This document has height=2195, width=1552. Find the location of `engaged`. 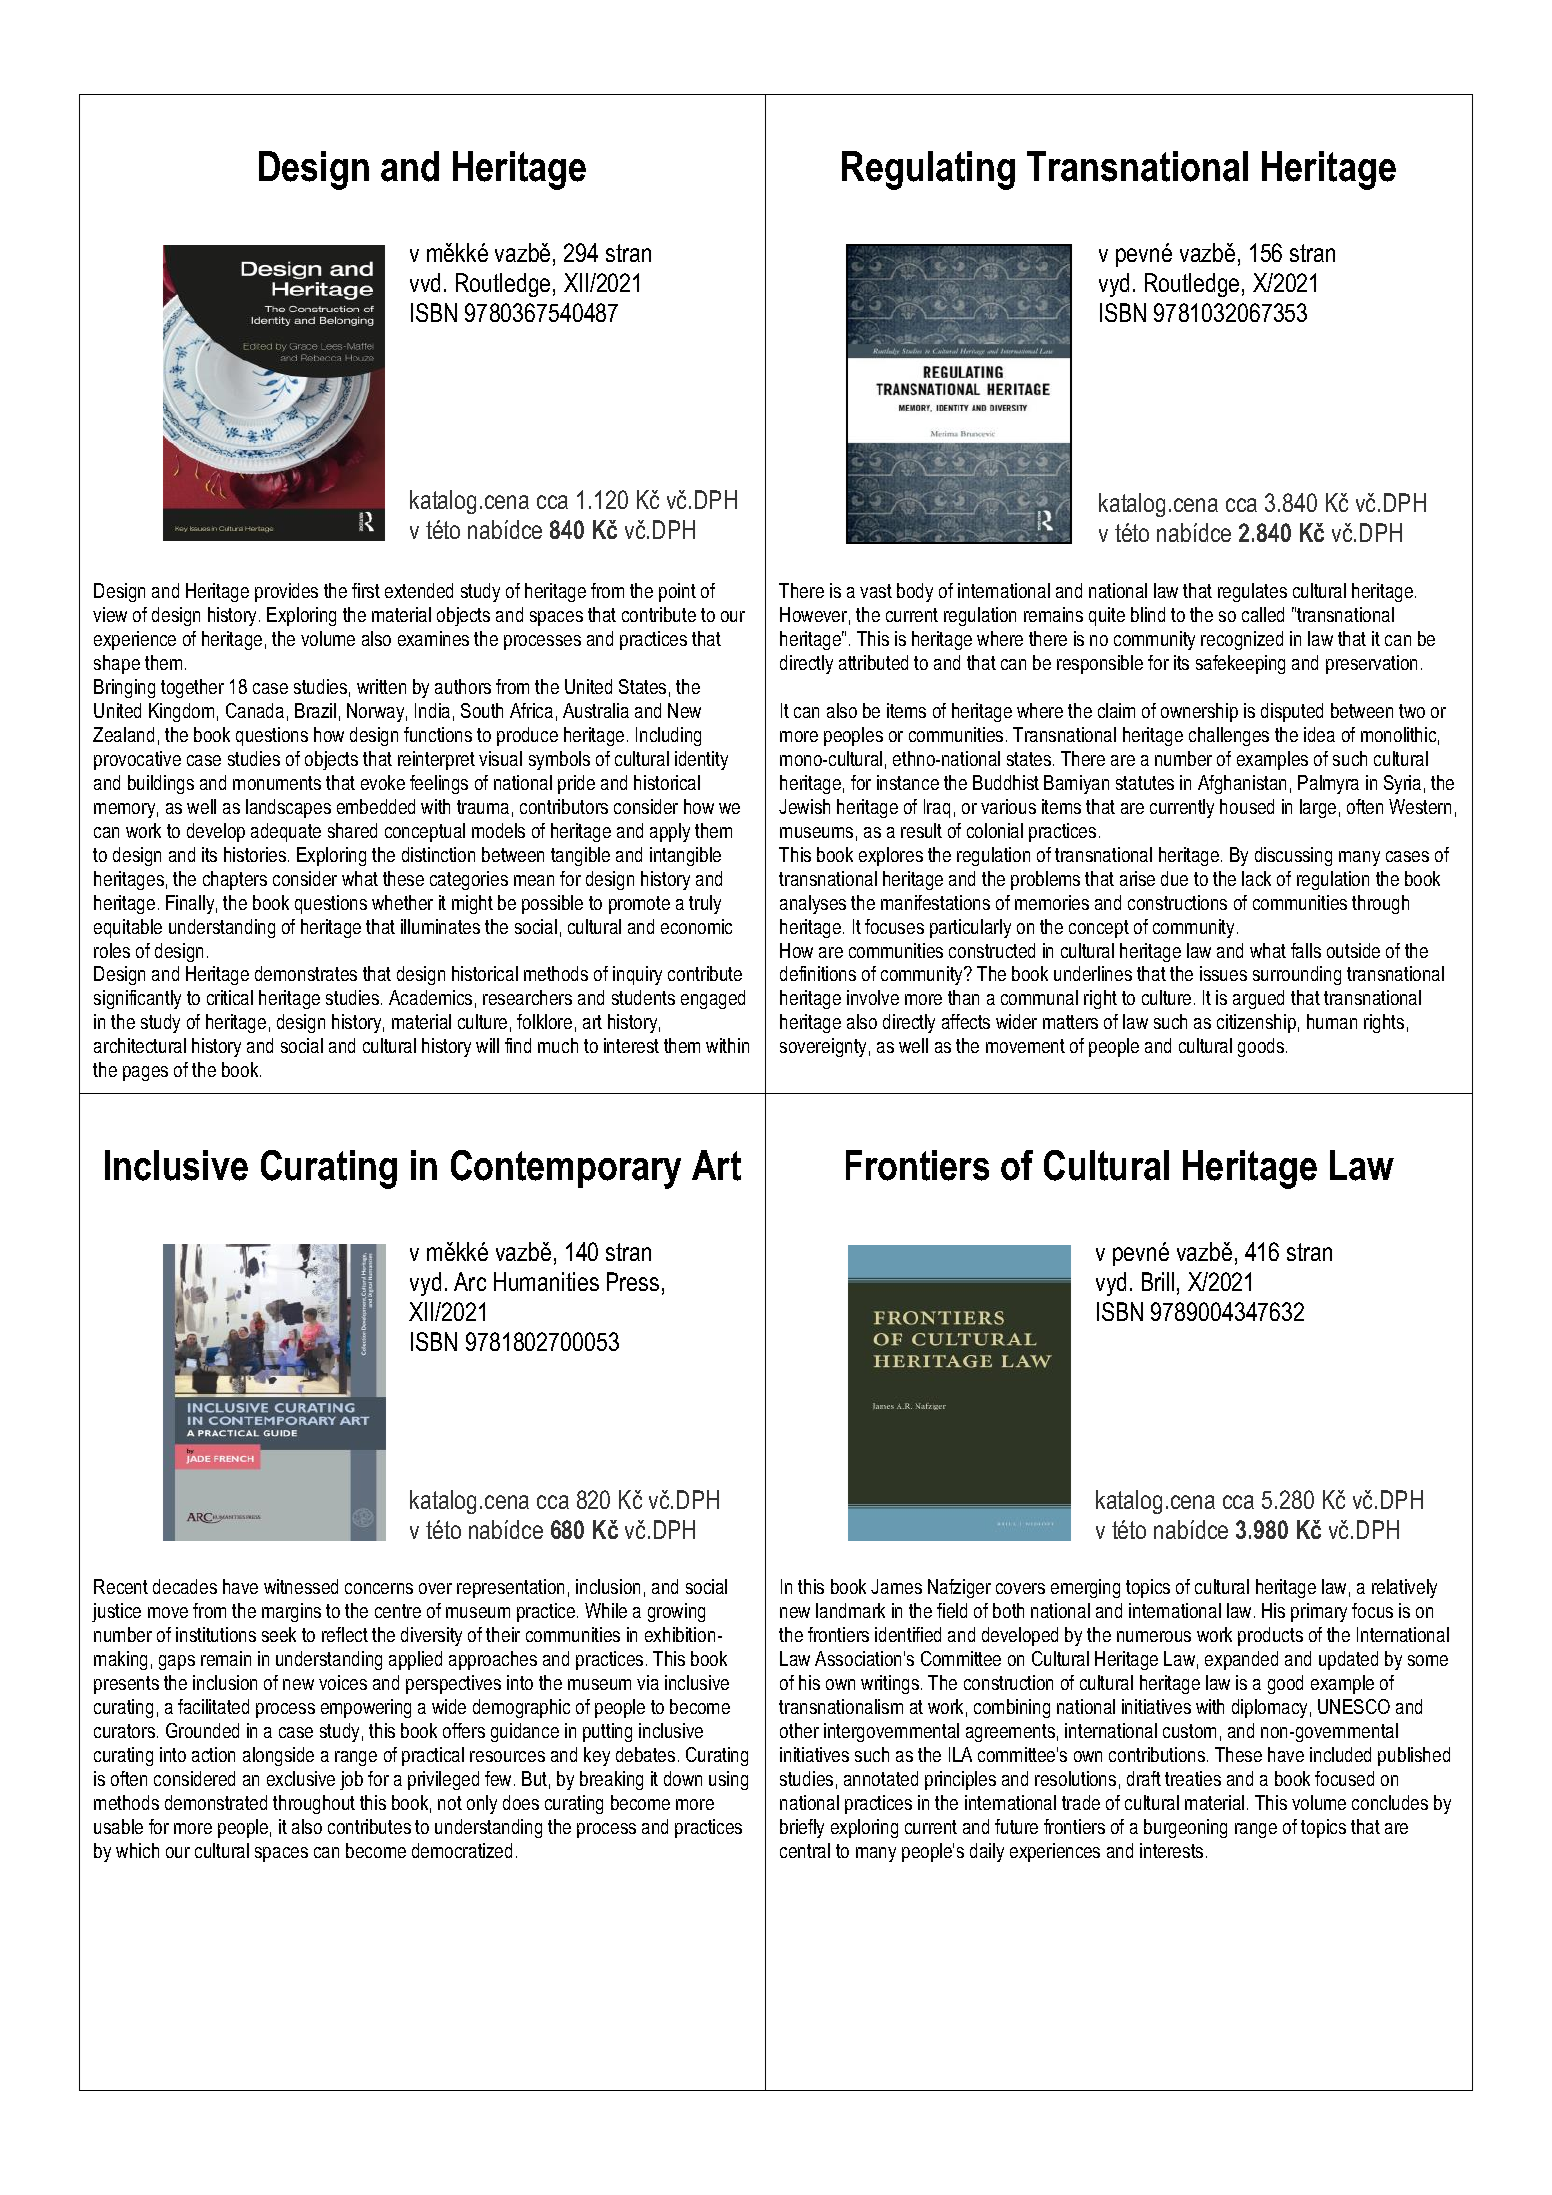

engaged is located at coordinates (713, 999).
